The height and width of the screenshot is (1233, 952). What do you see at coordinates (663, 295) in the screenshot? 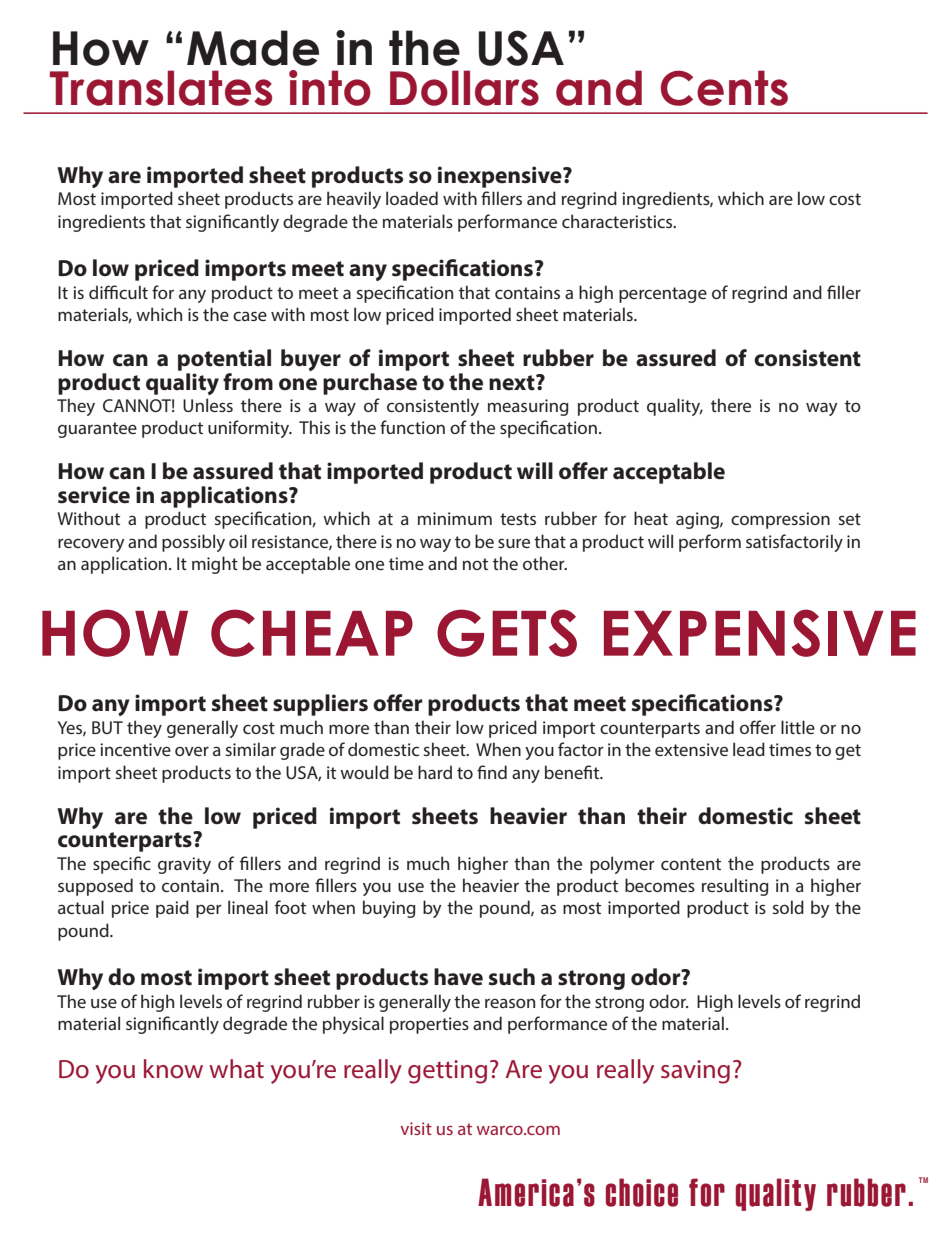
I see `percentage` at bounding box center [663, 295].
